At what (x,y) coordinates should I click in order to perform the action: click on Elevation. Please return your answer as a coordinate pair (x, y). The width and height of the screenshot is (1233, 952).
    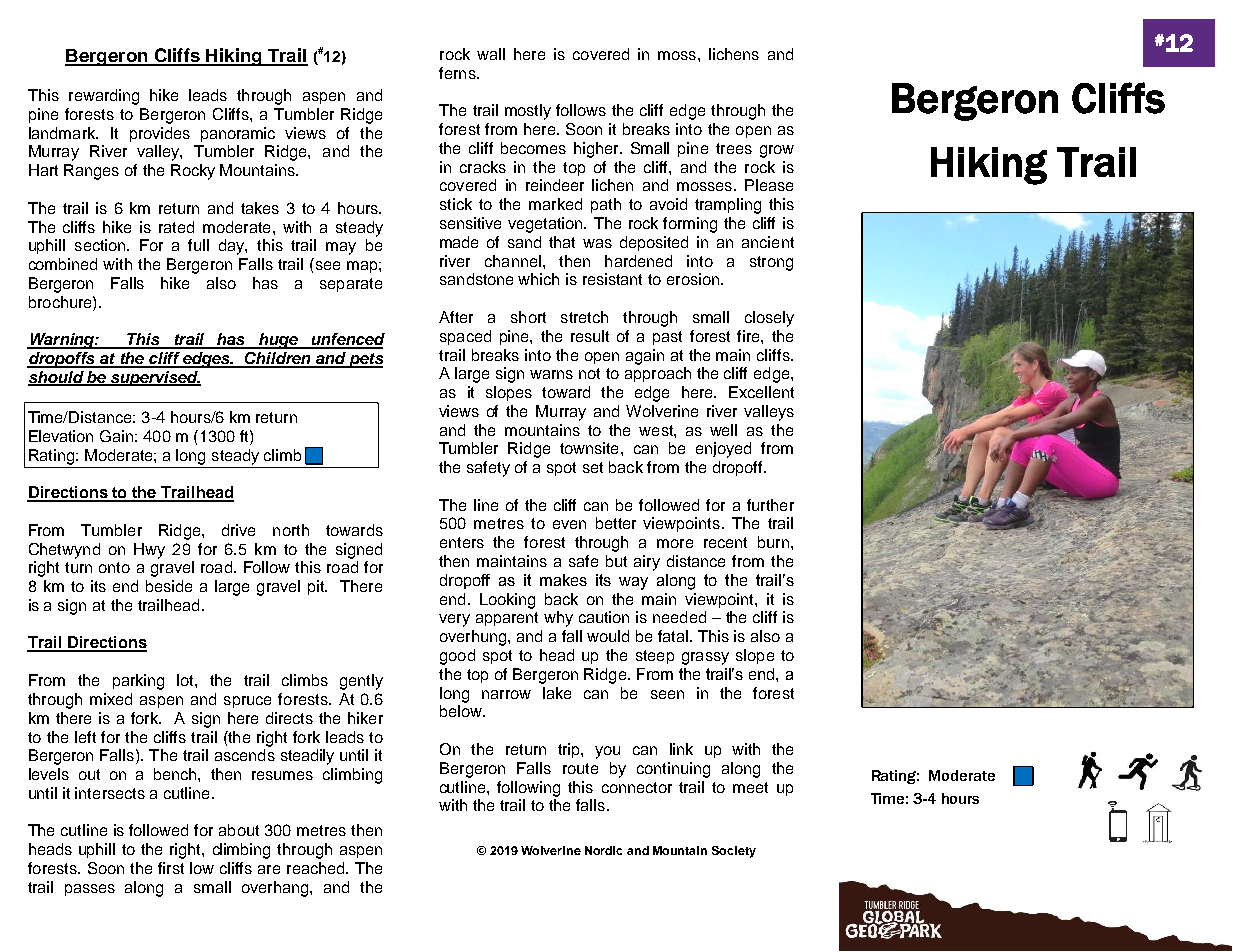
    Looking at the image, I should click on (61, 436).
